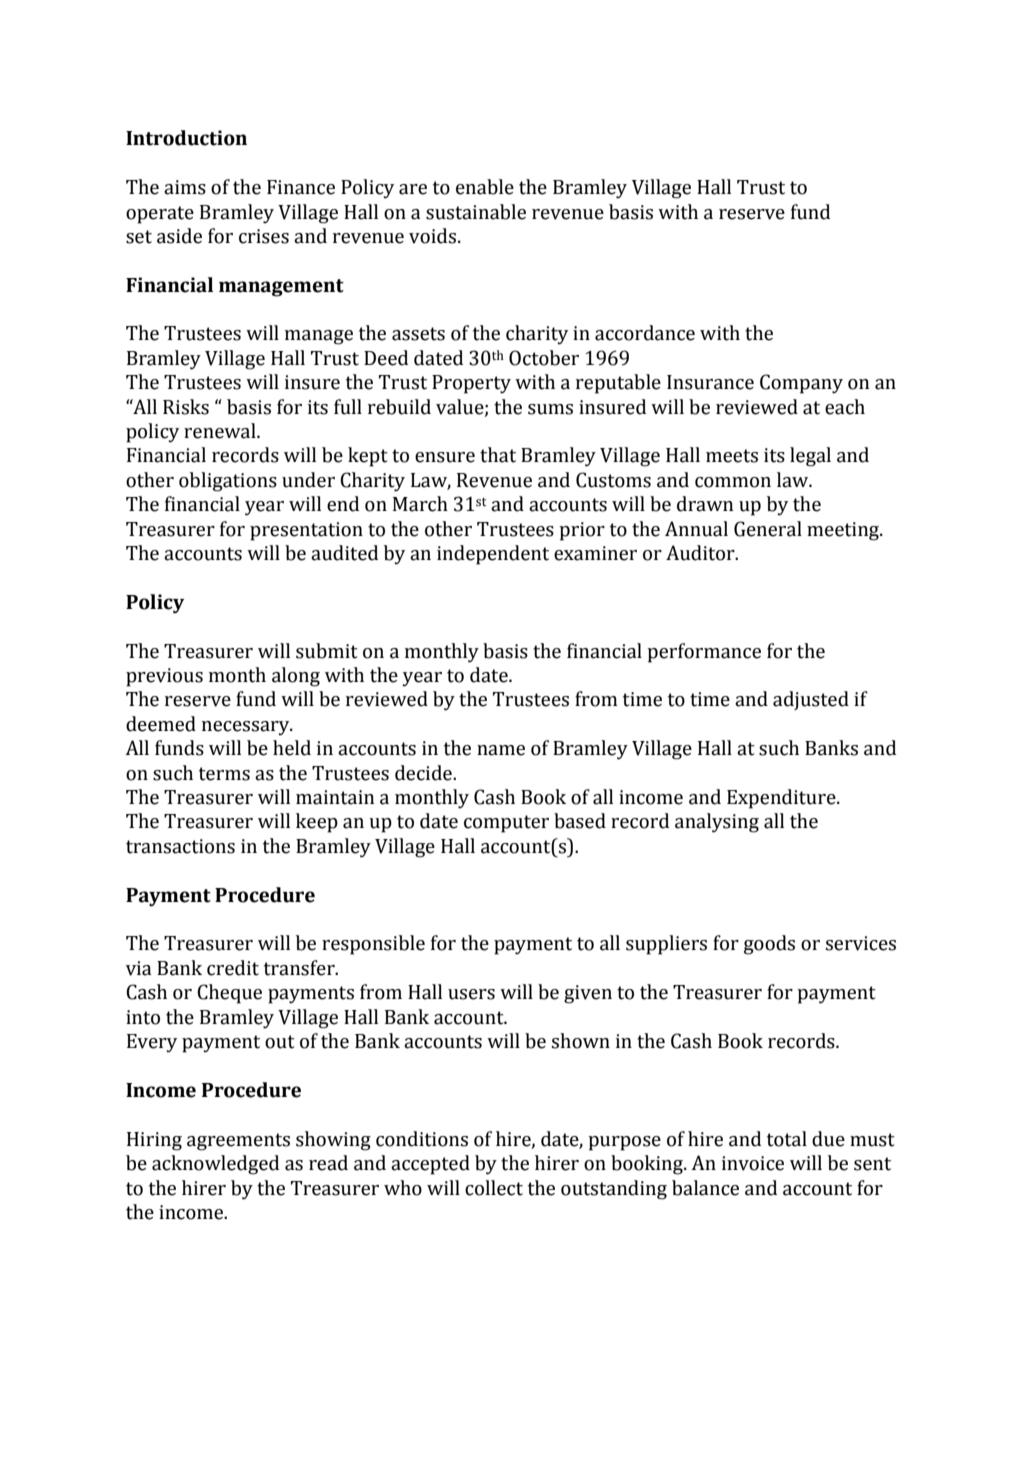  I want to click on collect, so click(494, 1188).
